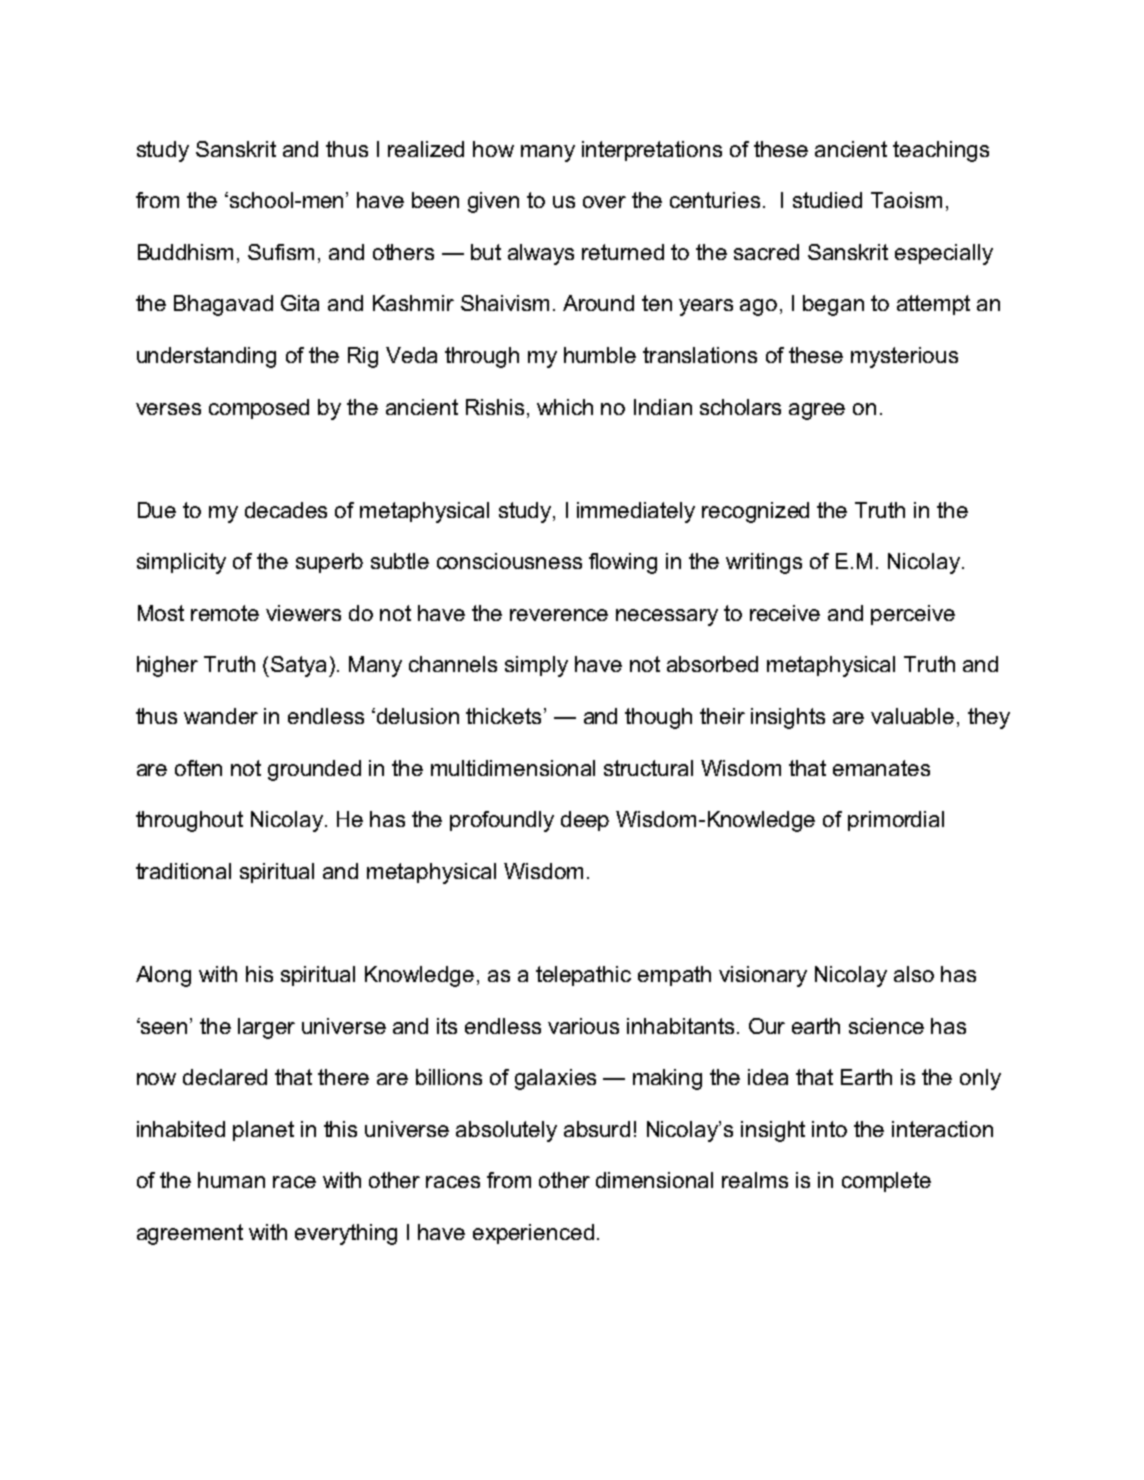  I want to click on Along, so click(163, 976).
